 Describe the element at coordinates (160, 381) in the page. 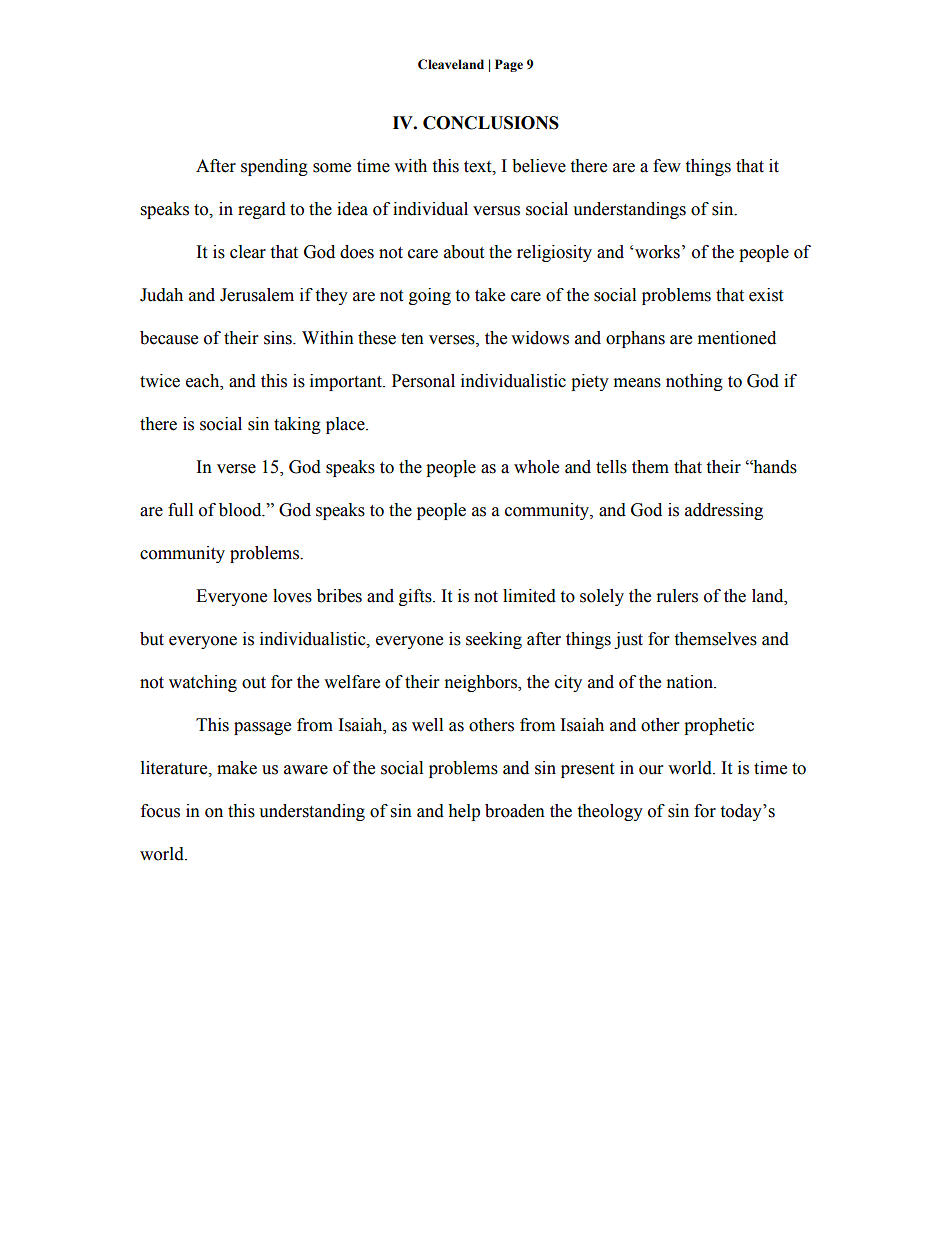

I see `twice` at that location.
